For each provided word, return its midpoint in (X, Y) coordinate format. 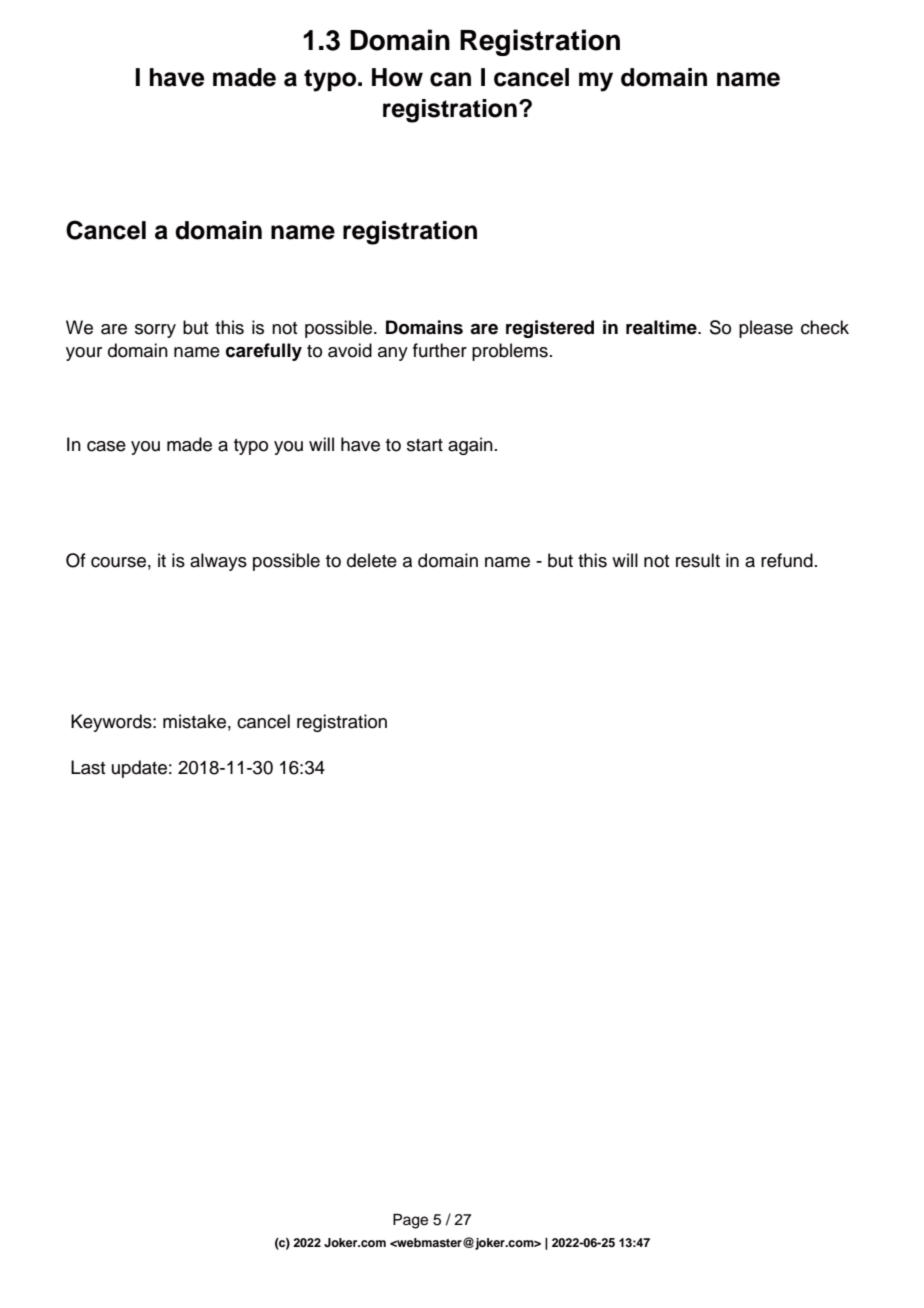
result (698, 560)
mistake (194, 721)
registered (550, 329)
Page (410, 1221)
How (397, 77)
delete (372, 560)
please (766, 329)
